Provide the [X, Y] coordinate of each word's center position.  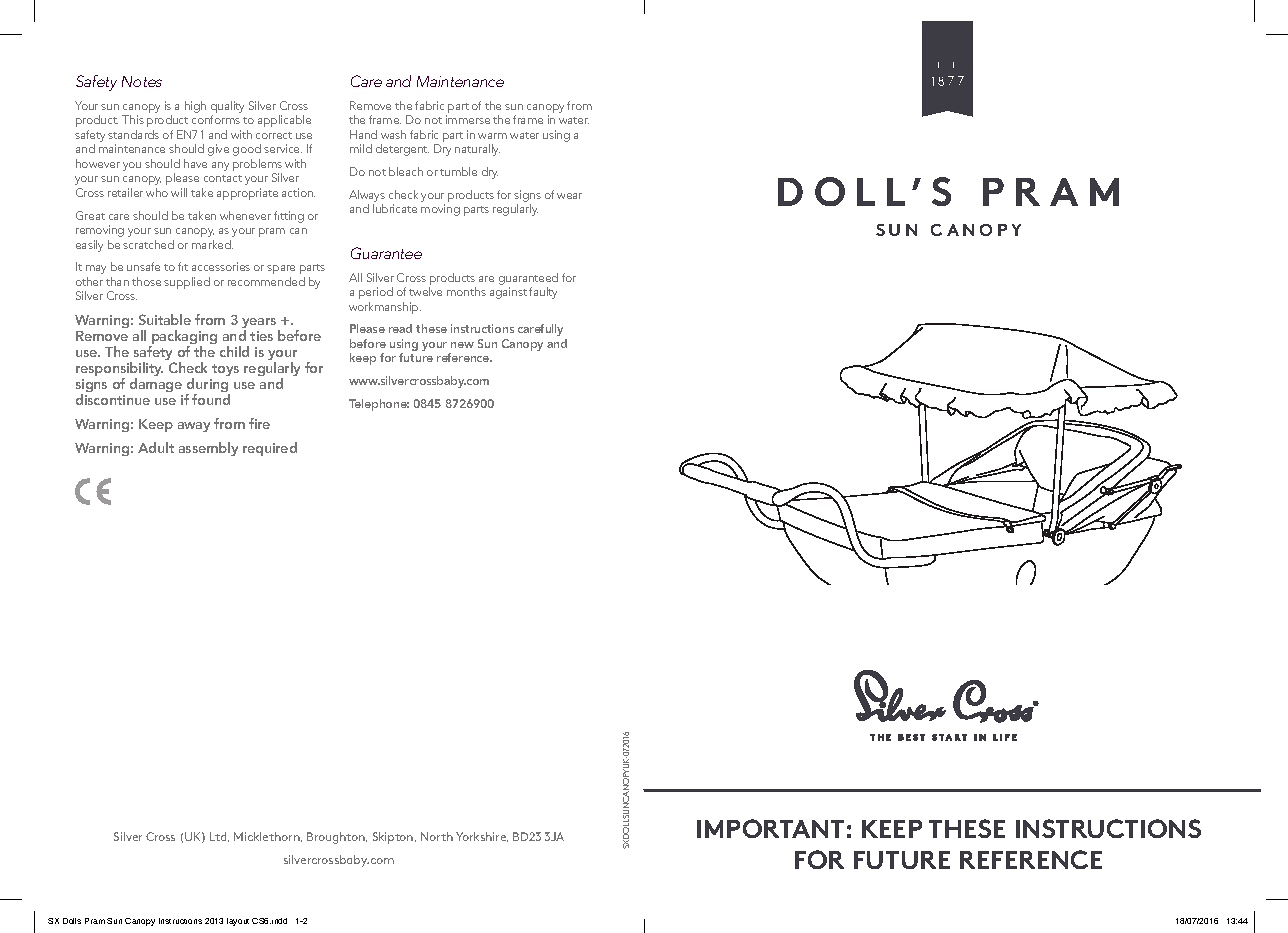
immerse [468, 119]
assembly [208, 449]
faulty [543, 293]
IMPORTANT [770, 828]
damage [156, 385]
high [195, 107]
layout [238, 922]
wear [569, 196]
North [437, 836]
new [462, 345]
